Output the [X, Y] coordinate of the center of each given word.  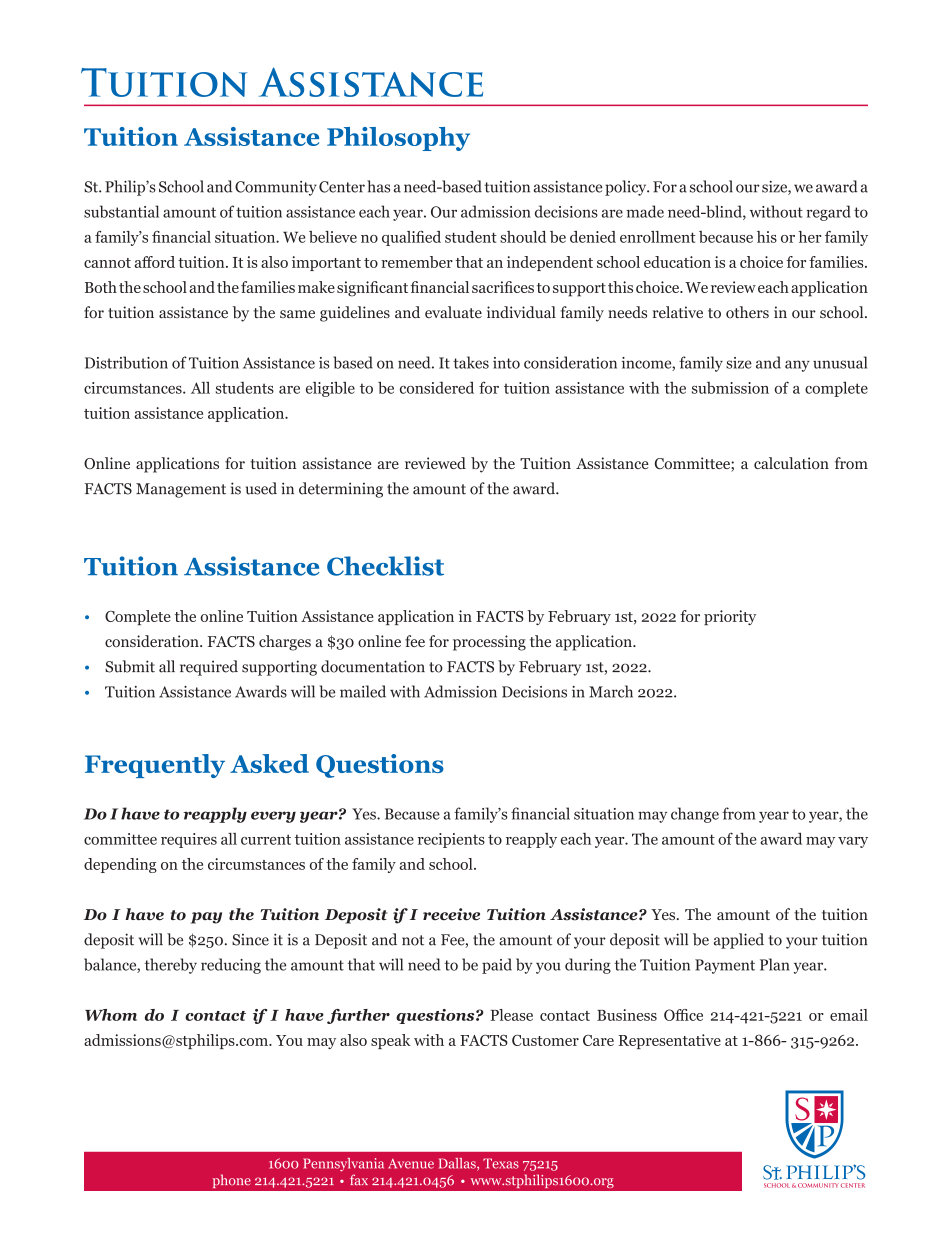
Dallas [458, 1164]
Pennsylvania [343, 1165]
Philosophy [398, 139]
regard [828, 213]
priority [730, 617]
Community [276, 188]
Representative [670, 1041]
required [209, 668]
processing [489, 643]
